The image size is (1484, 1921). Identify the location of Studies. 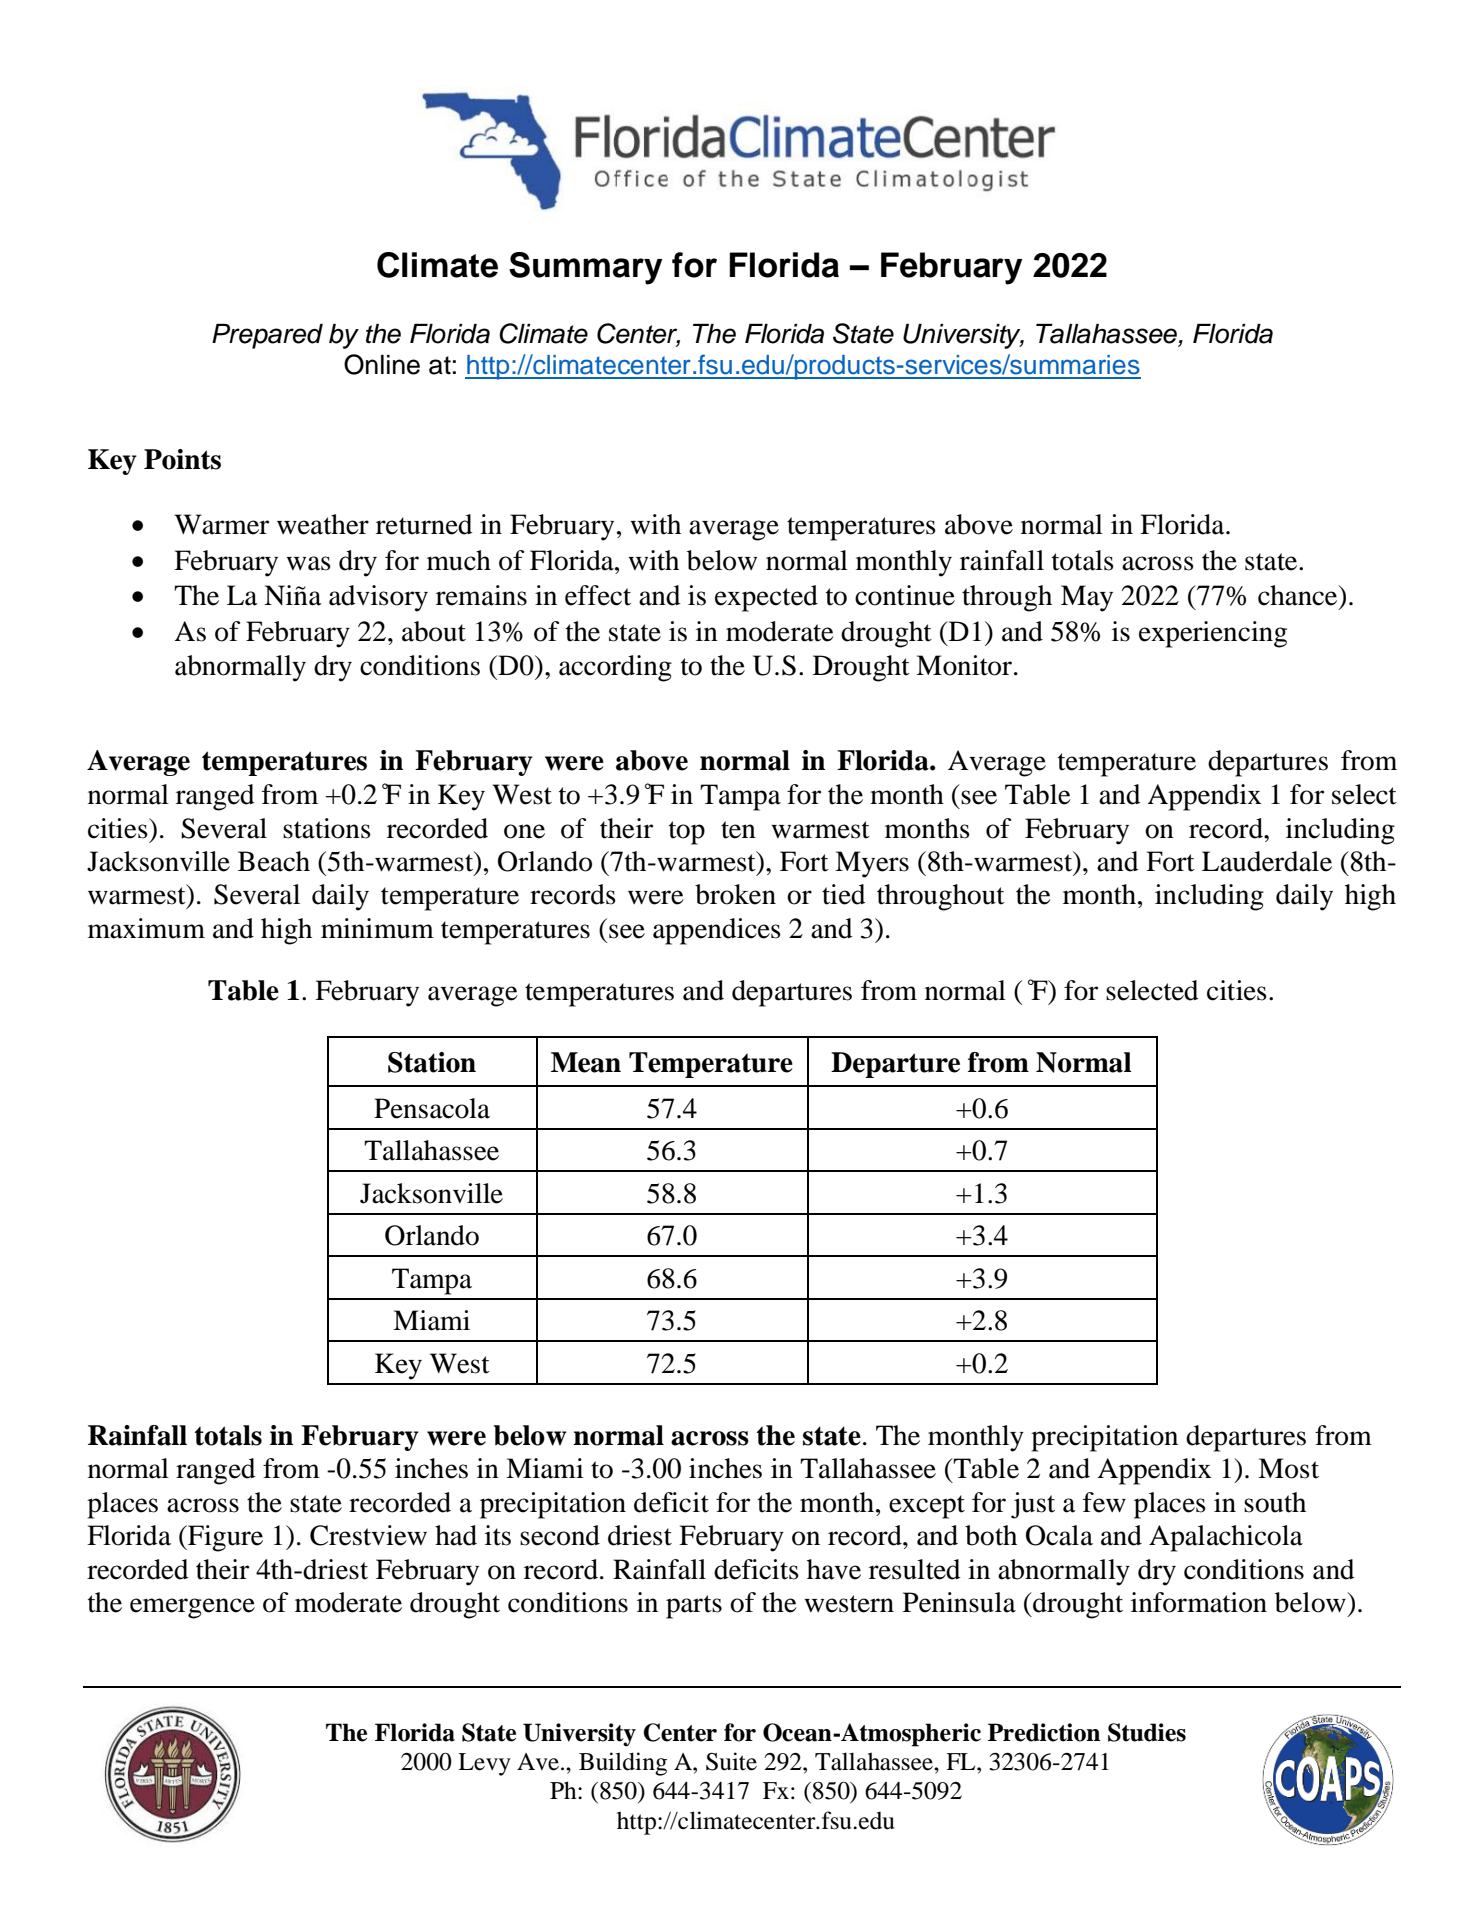
(1147, 1732).
